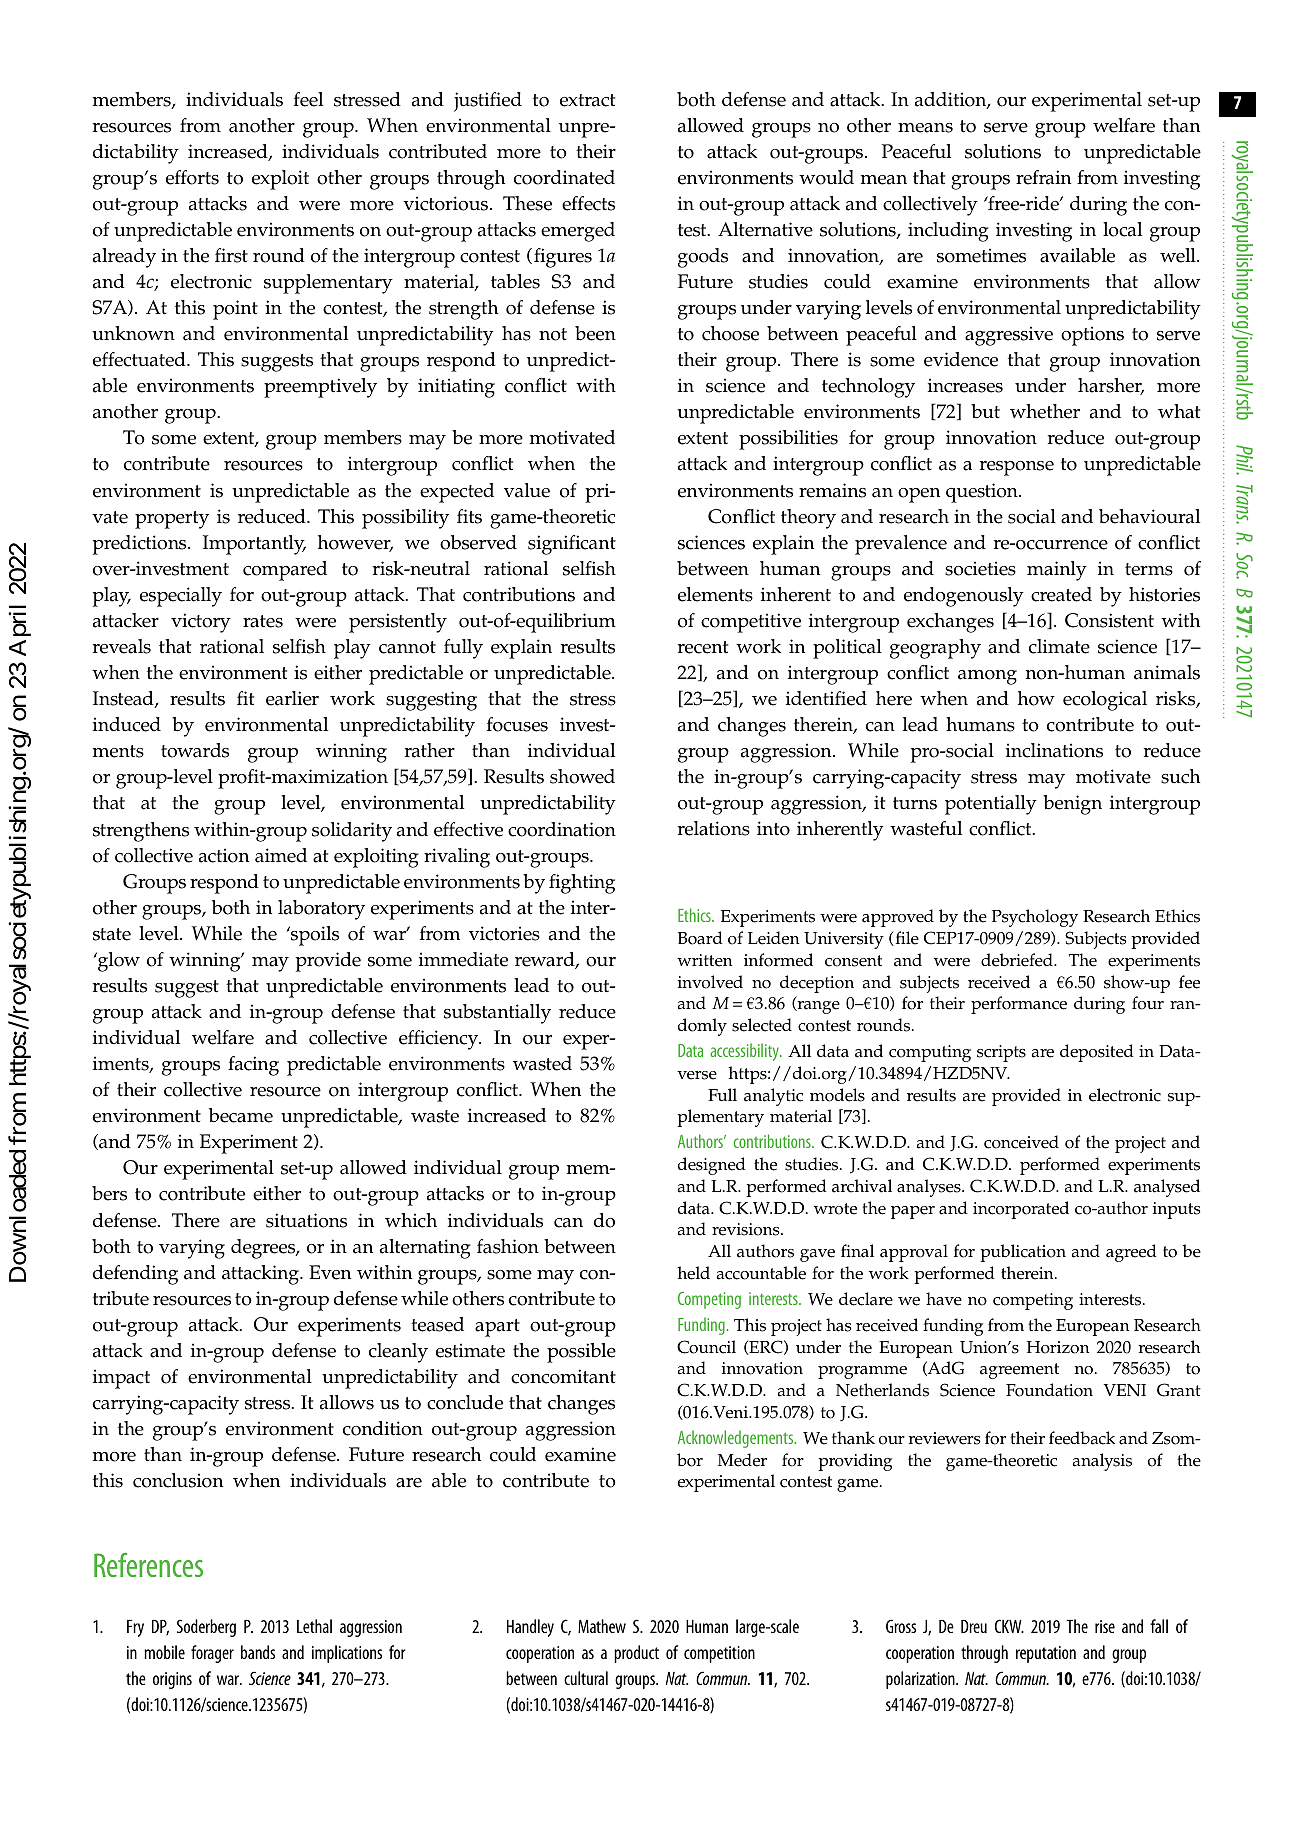 The image size is (1293, 1829). Describe the element at coordinates (582, 884) in the document. I see `fighting` at that location.
